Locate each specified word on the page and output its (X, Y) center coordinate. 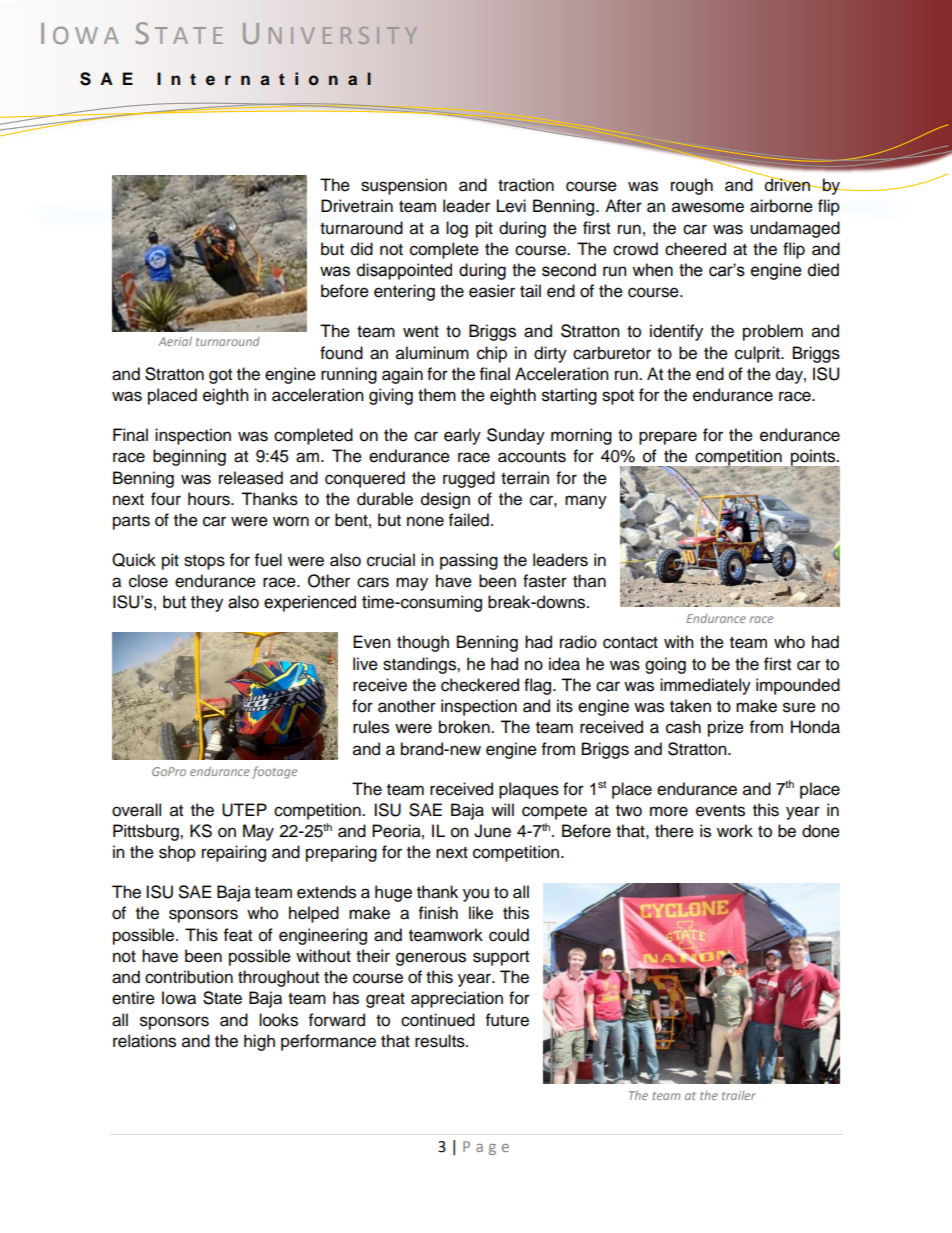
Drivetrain (357, 206)
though (423, 643)
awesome (708, 207)
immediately (705, 686)
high (259, 1042)
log (457, 229)
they (207, 603)
